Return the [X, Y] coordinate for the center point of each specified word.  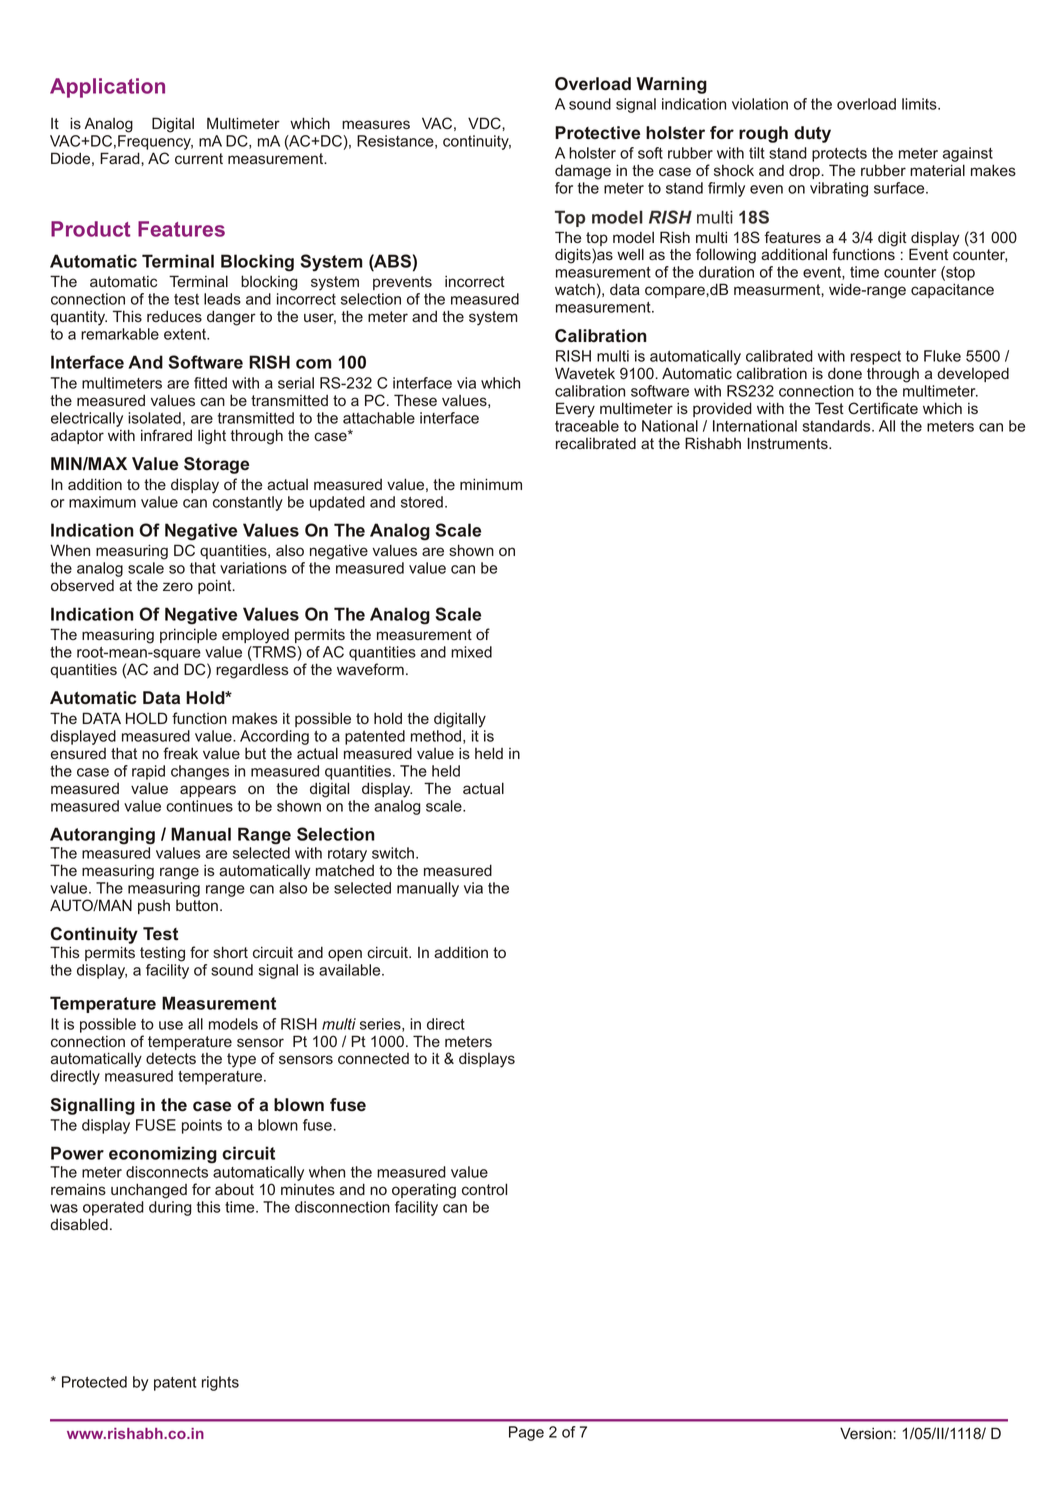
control [484, 1189]
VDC [485, 123]
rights [220, 1383]
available [351, 970]
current [199, 158]
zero [178, 586]
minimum [491, 484]
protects [839, 155]
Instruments [789, 443]
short [230, 952]
